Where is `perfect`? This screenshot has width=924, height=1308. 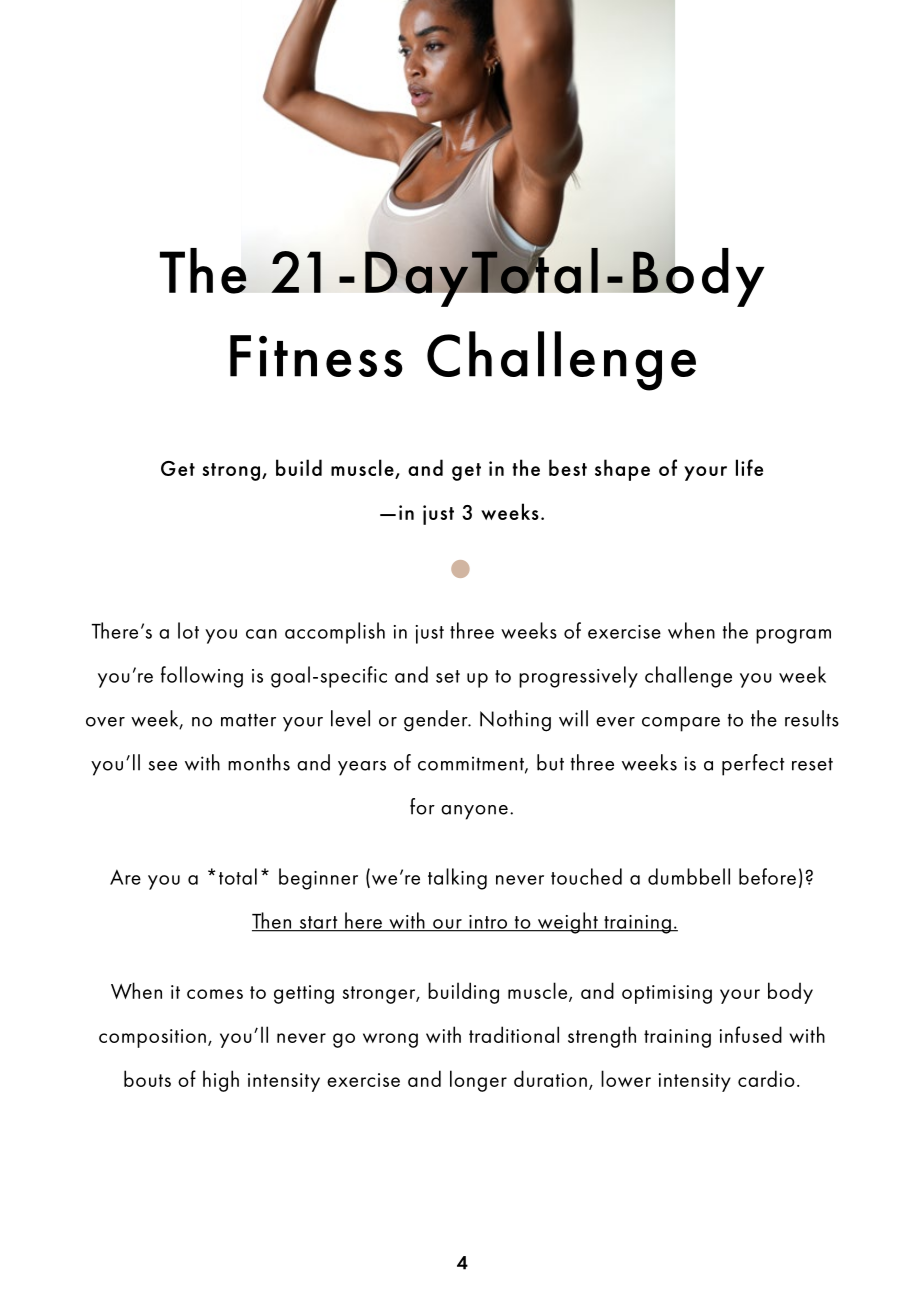 perfect is located at coordinates (753, 765).
